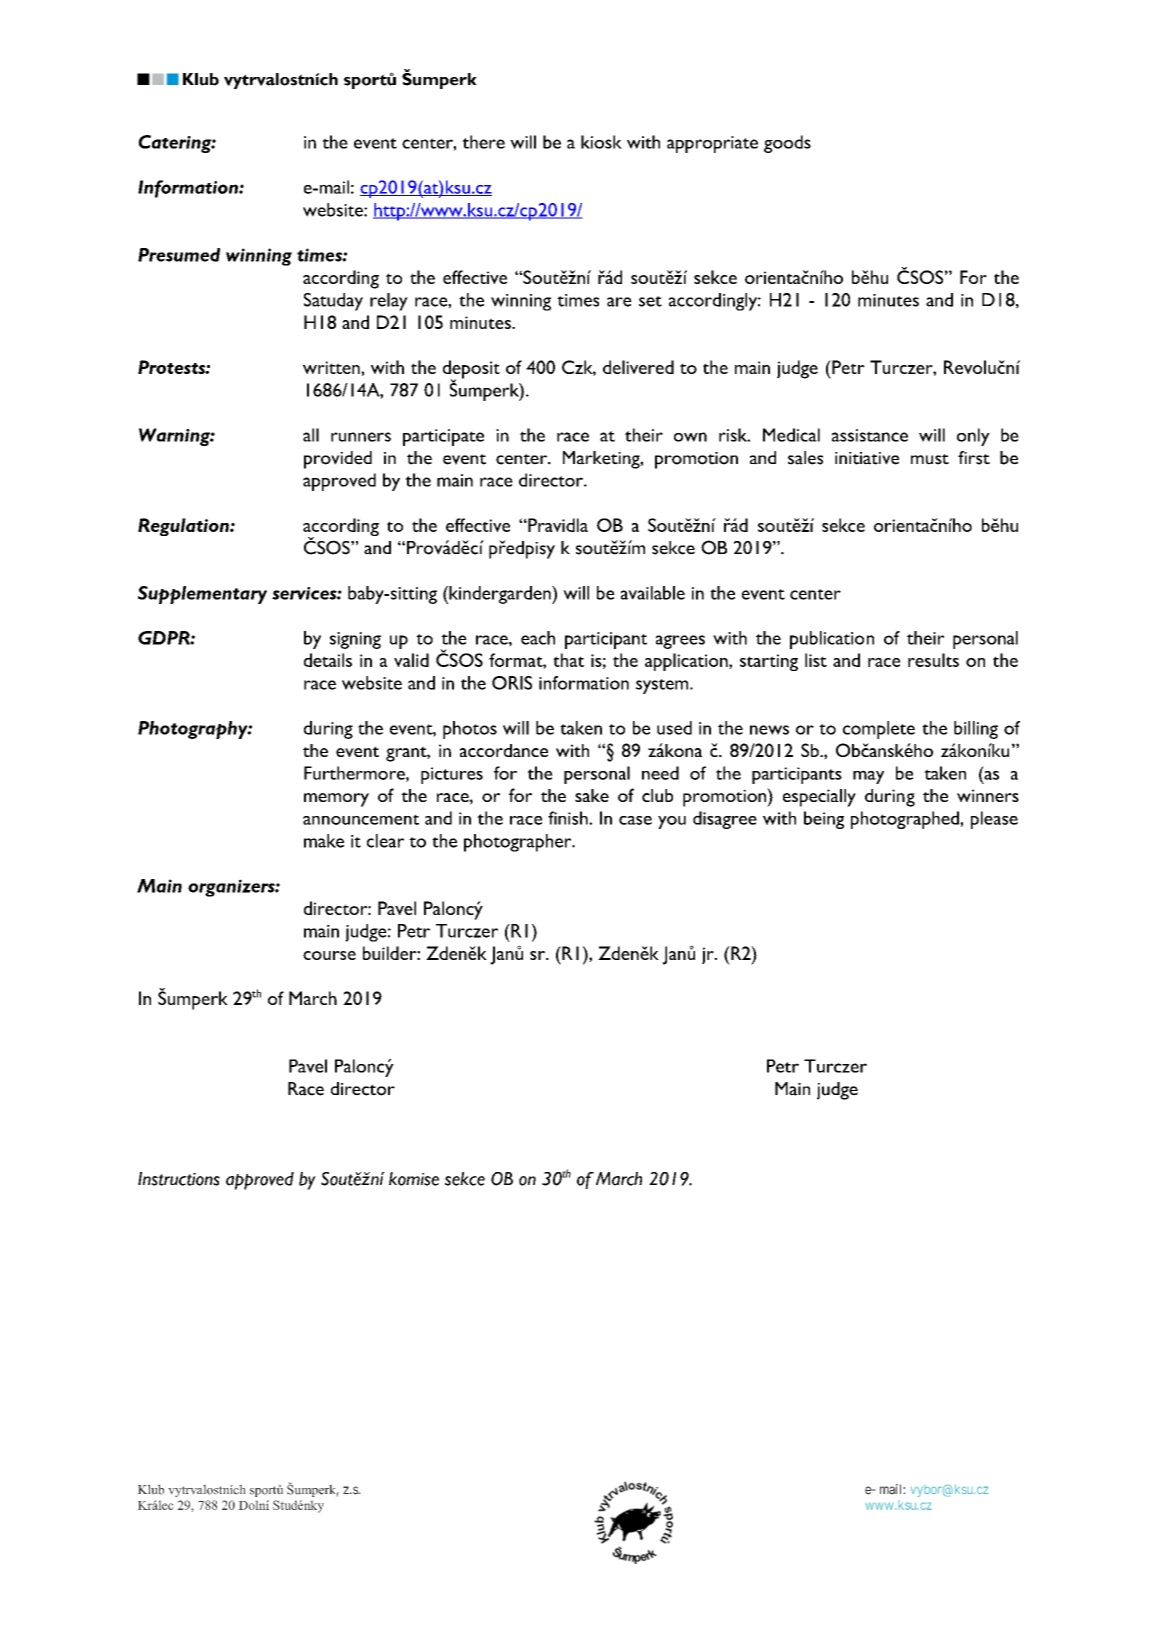 The width and height of the page is (1157, 1636). What do you see at coordinates (329, 955) in the page?
I see `course` at bounding box center [329, 955].
